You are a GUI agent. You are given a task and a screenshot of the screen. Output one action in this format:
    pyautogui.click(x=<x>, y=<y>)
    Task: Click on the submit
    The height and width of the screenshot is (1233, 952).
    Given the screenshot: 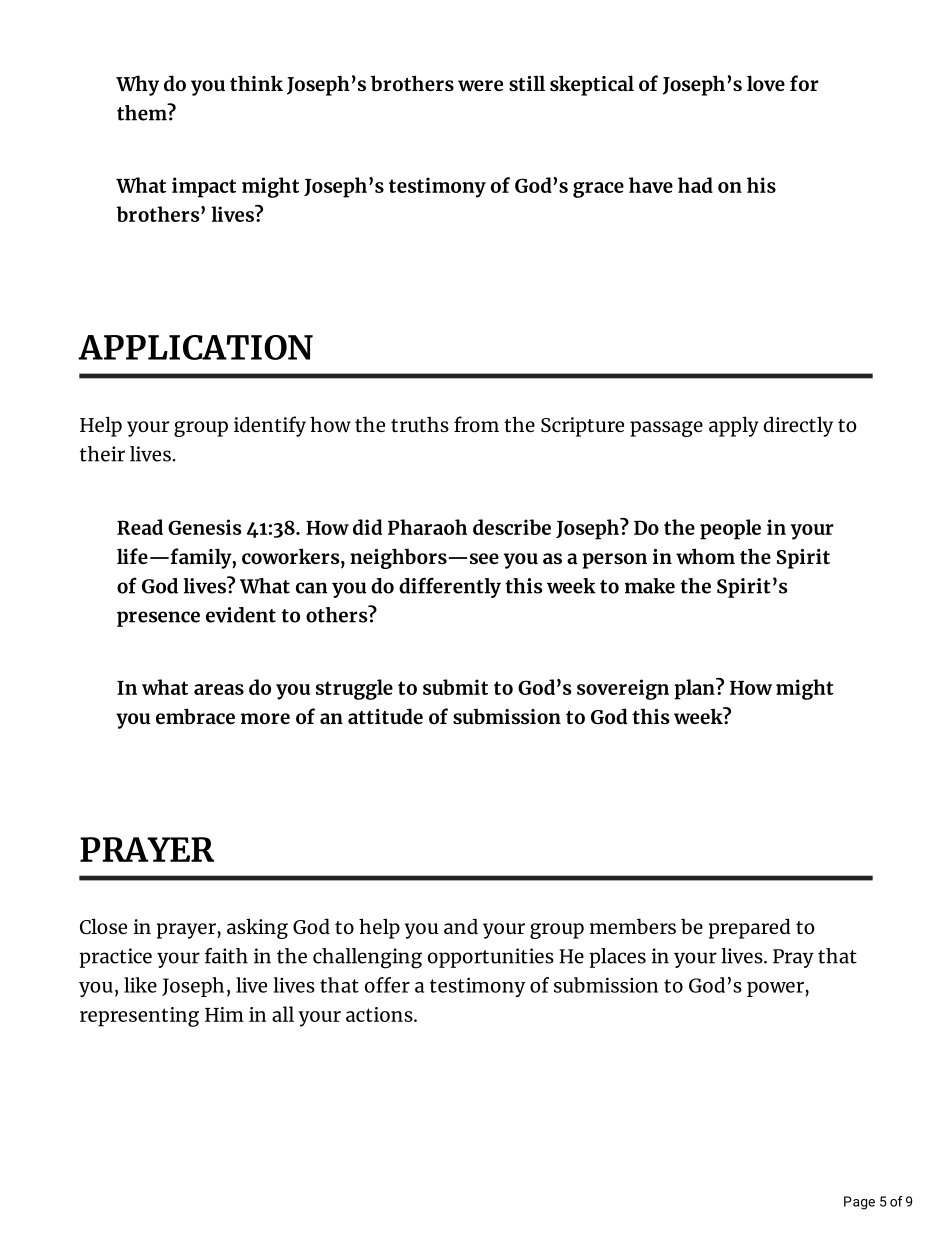 What is the action you would take?
    pyautogui.click(x=455, y=687)
